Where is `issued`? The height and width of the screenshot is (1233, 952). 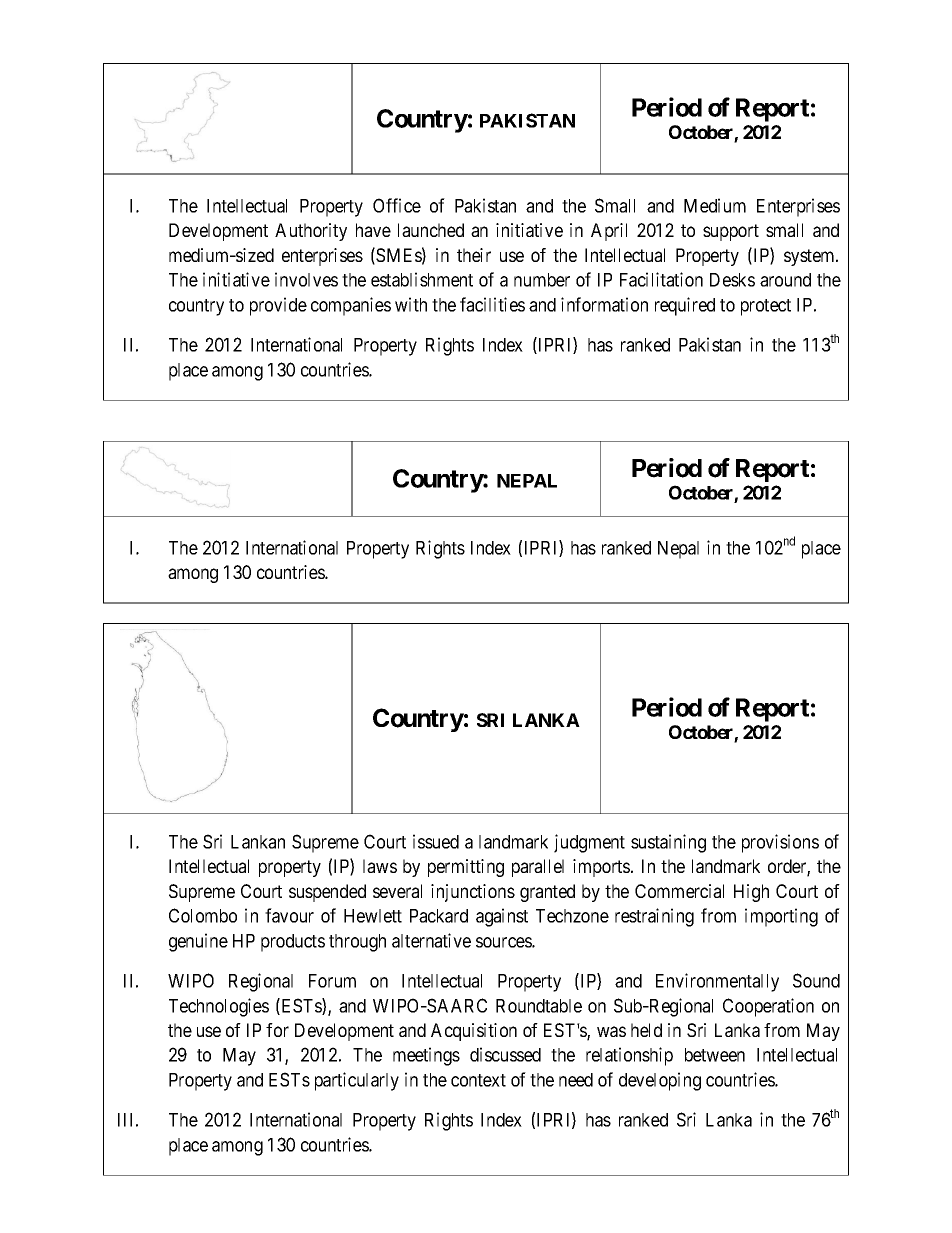 issued is located at coordinates (436, 841).
